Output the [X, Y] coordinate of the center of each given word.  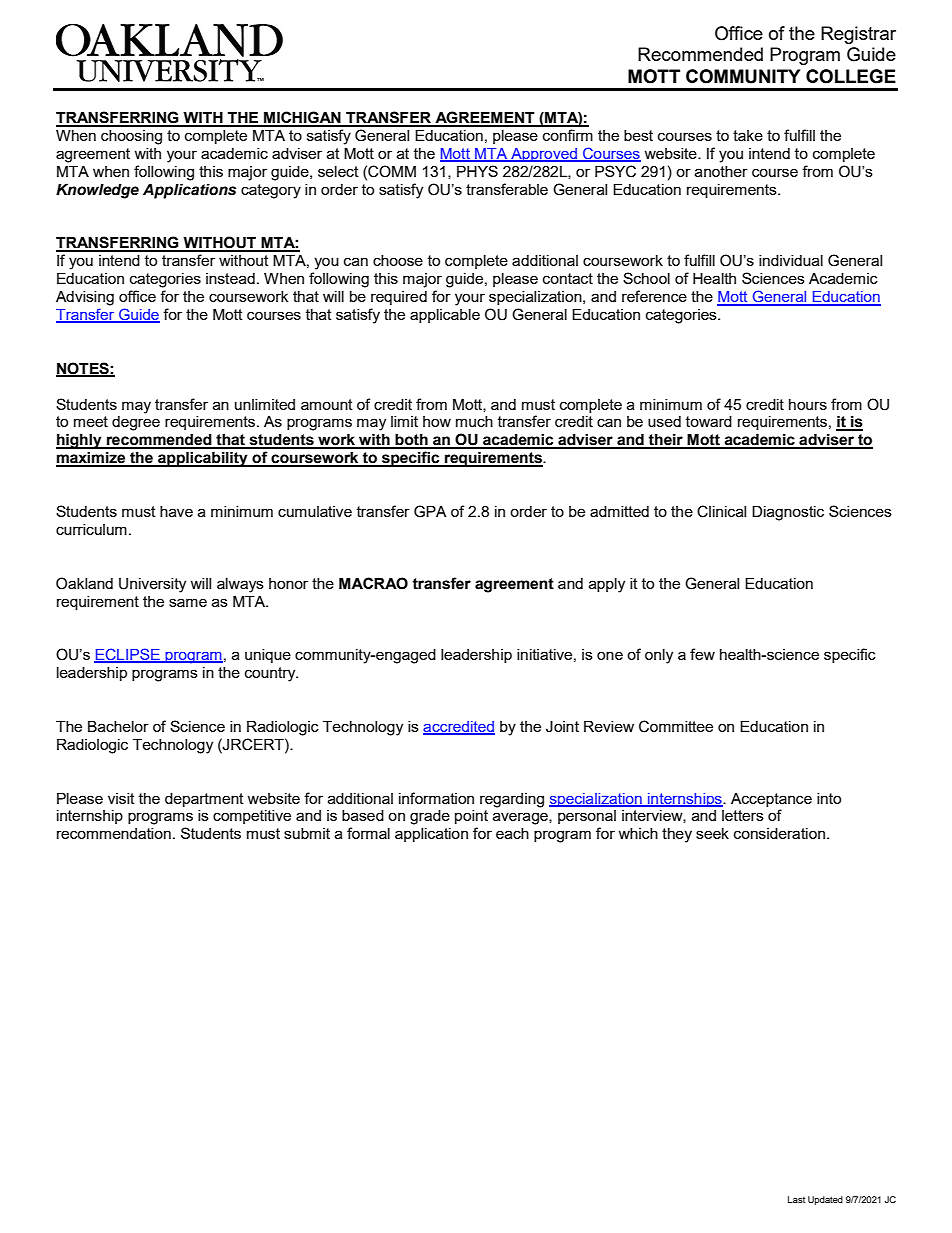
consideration [779, 833]
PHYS [477, 171]
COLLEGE [851, 76]
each [512, 833]
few [702, 654]
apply [607, 585]
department [204, 800]
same [188, 602]
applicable [445, 316]
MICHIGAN [302, 118]
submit [307, 833]
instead [230, 278]
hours [808, 404]
